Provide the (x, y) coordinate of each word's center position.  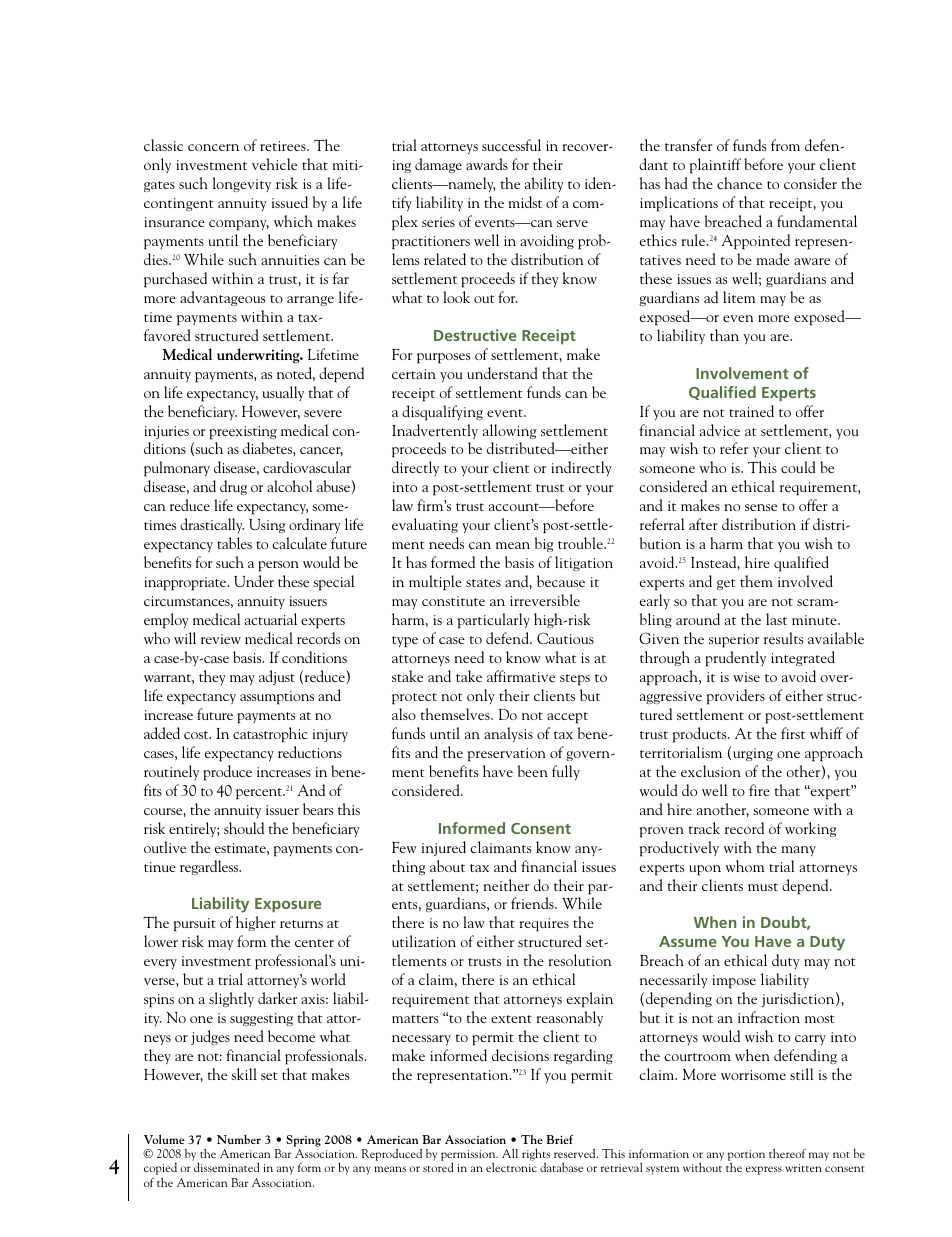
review (221, 639)
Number (239, 1139)
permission (469, 1157)
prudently (735, 659)
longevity (242, 184)
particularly (494, 621)
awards (487, 164)
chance (739, 183)
